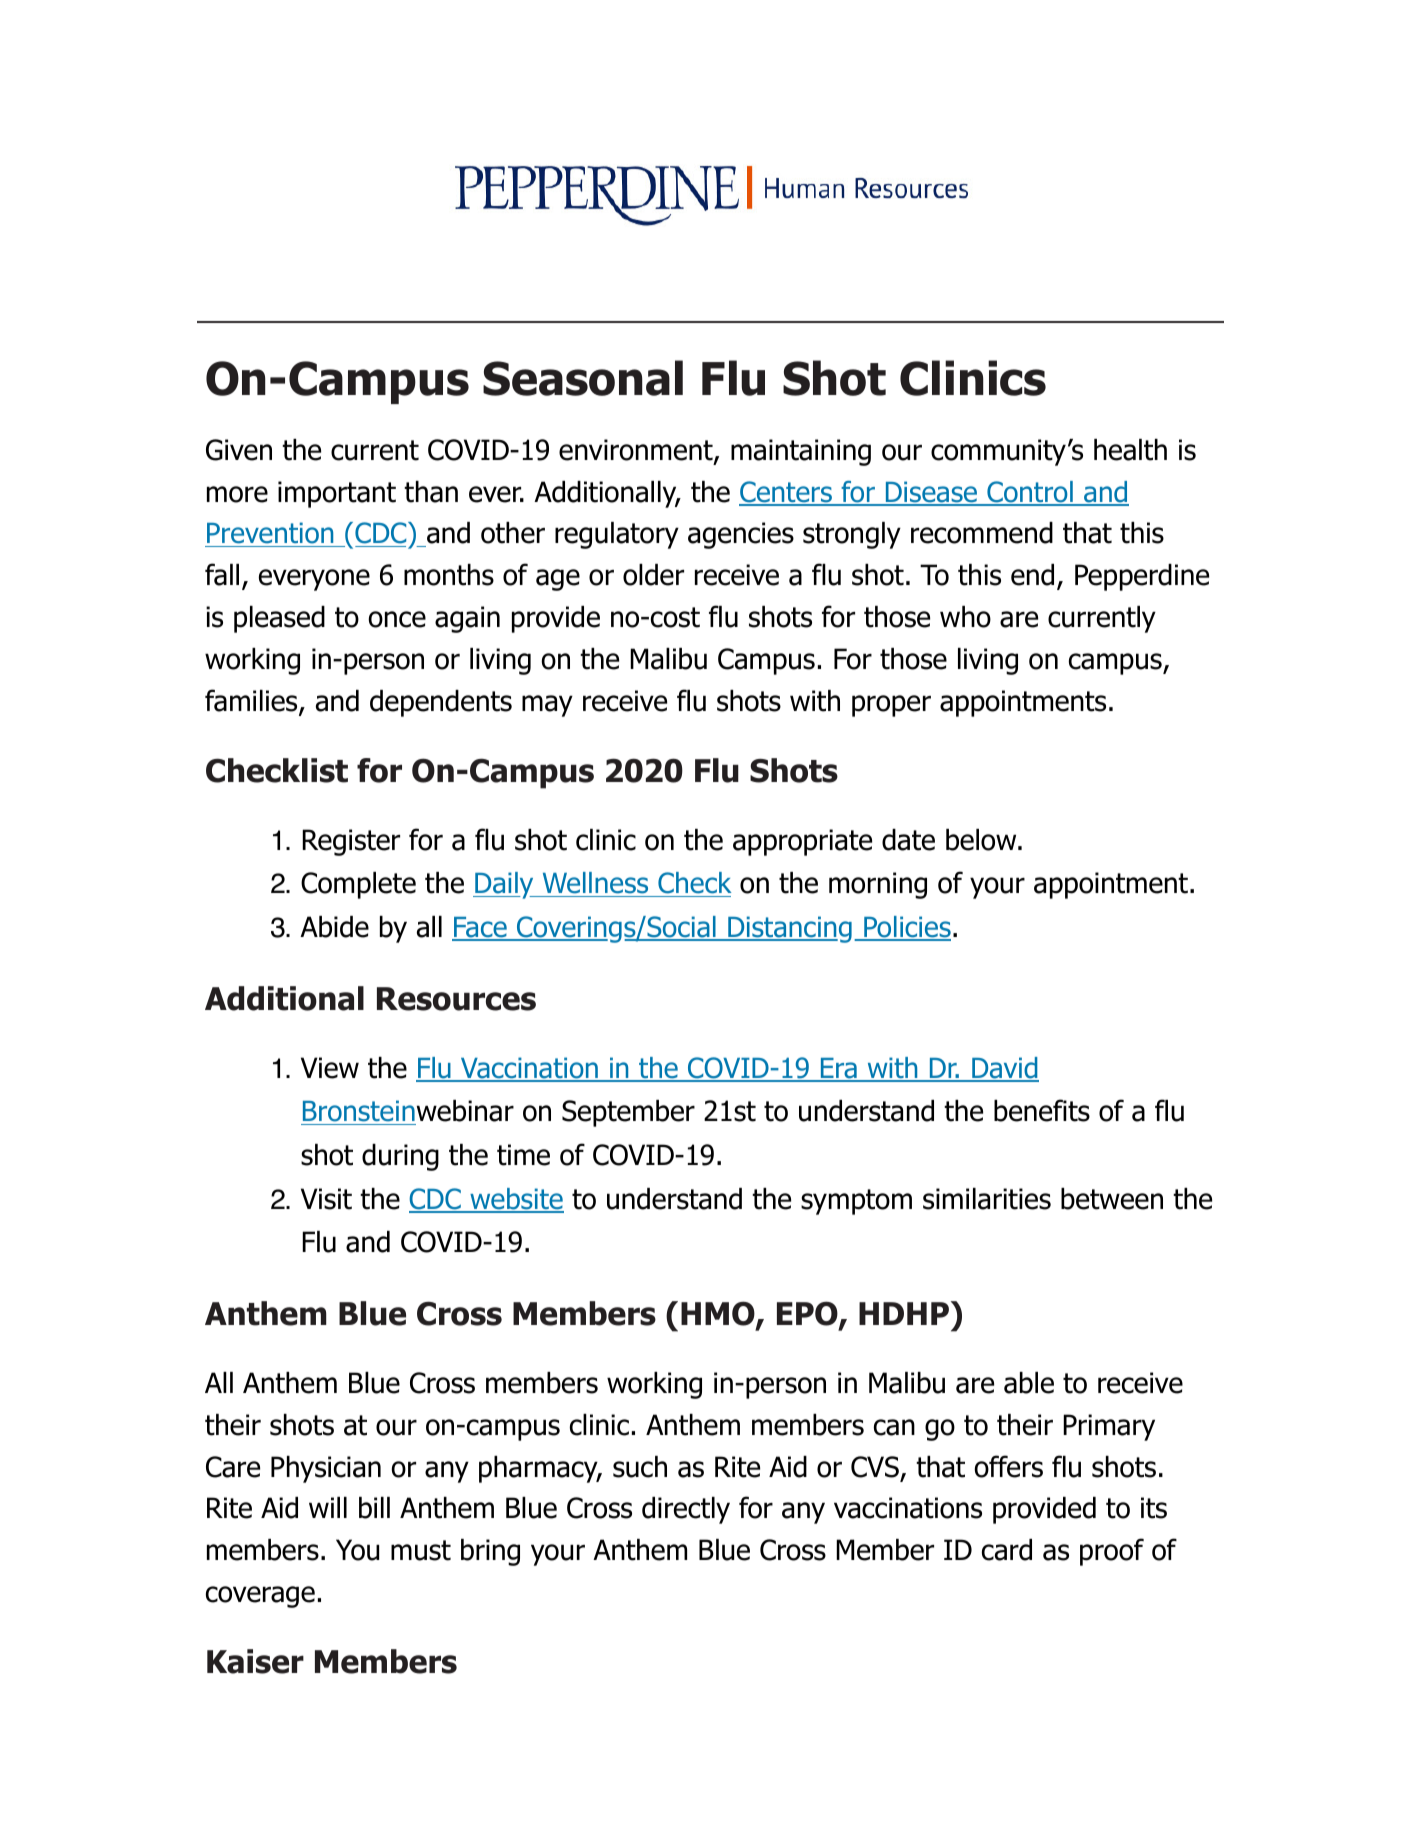  What do you see at coordinates (260, 1597) in the image?
I see `coverage` at bounding box center [260, 1597].
